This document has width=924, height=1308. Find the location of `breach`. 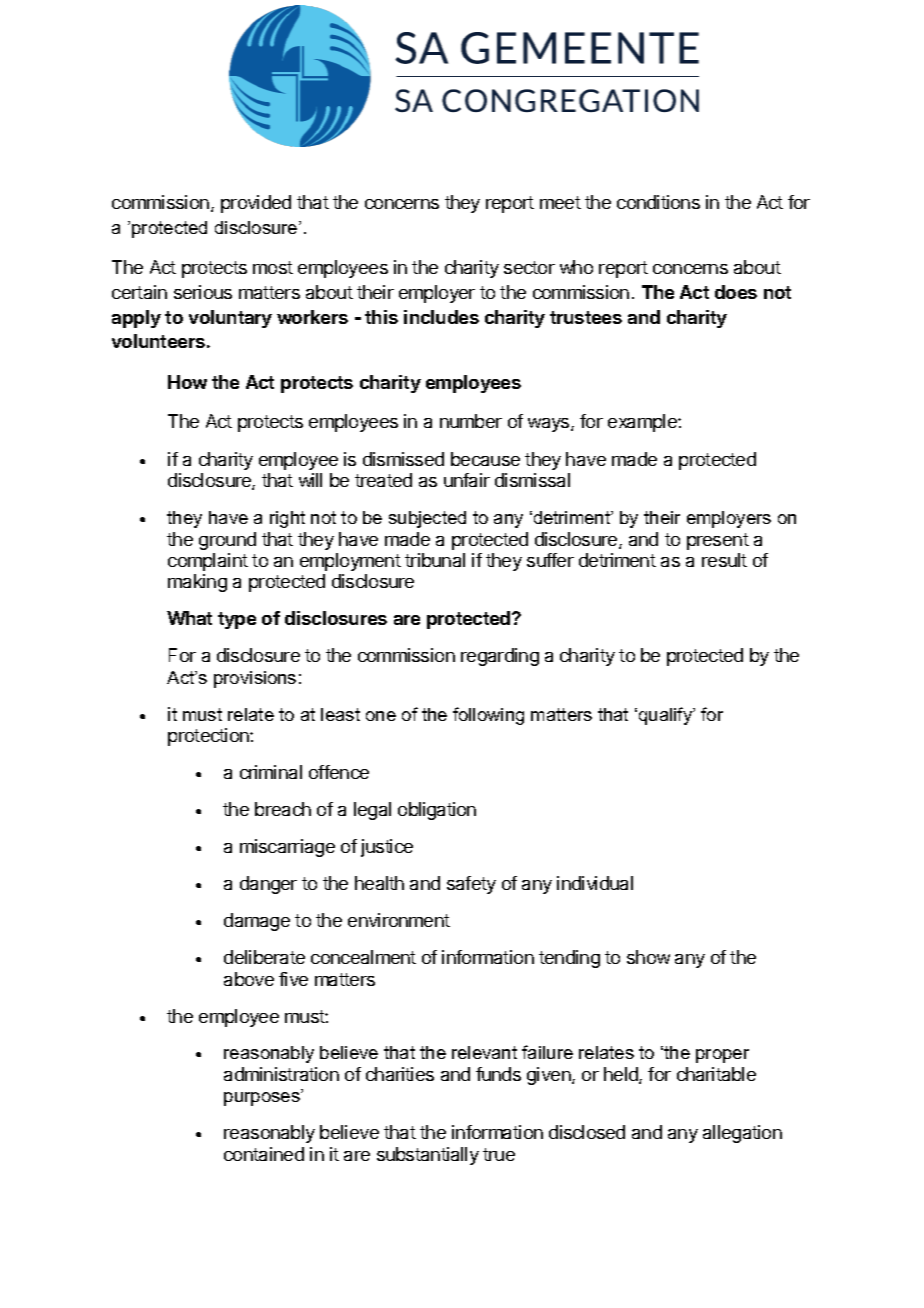

breach is located at coordinates (283, 809).
